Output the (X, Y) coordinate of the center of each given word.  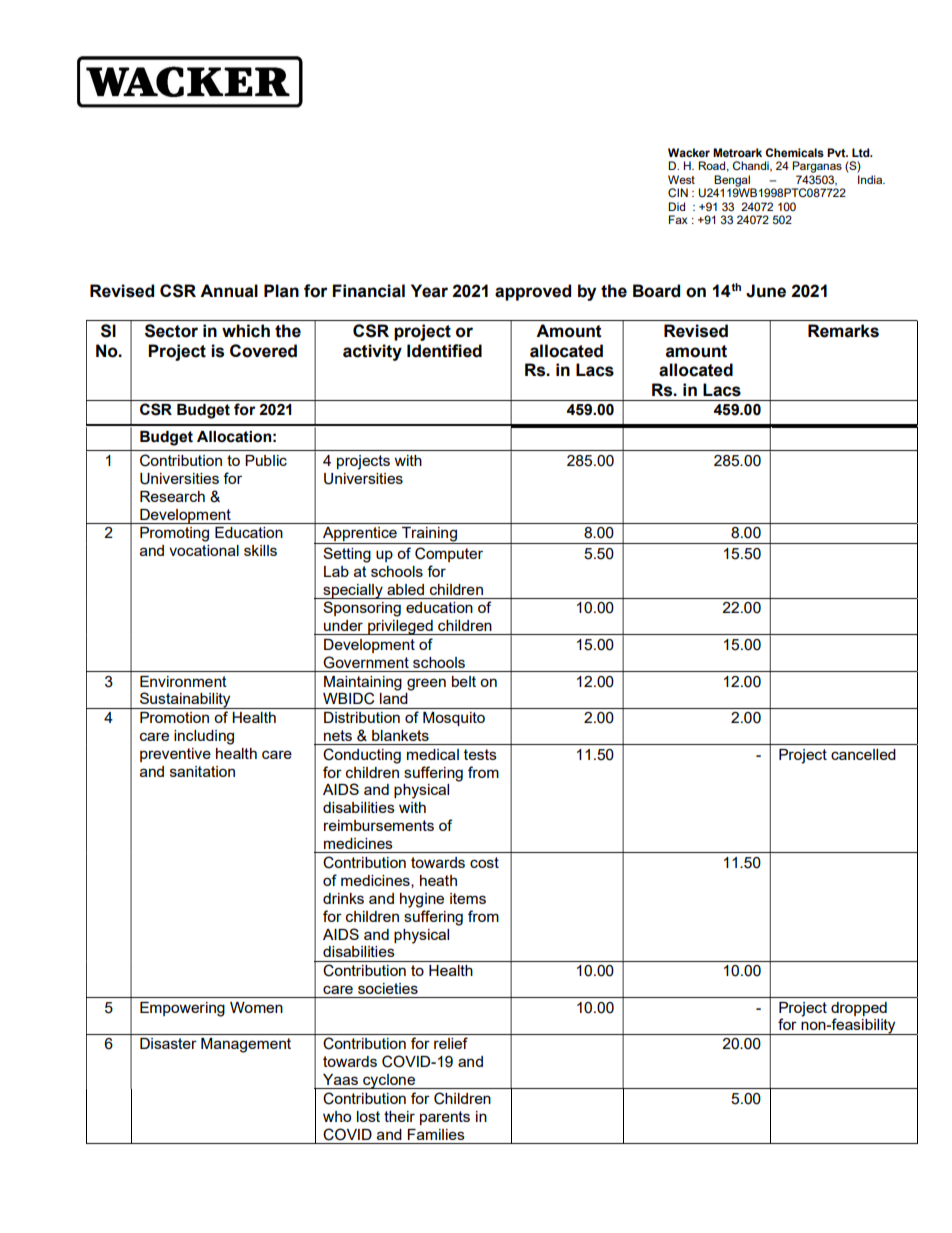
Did (676, 206)
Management (246, 1045)
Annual (229, 291)
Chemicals (794, 153)
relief (451, 1043)
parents (445, 1118)
